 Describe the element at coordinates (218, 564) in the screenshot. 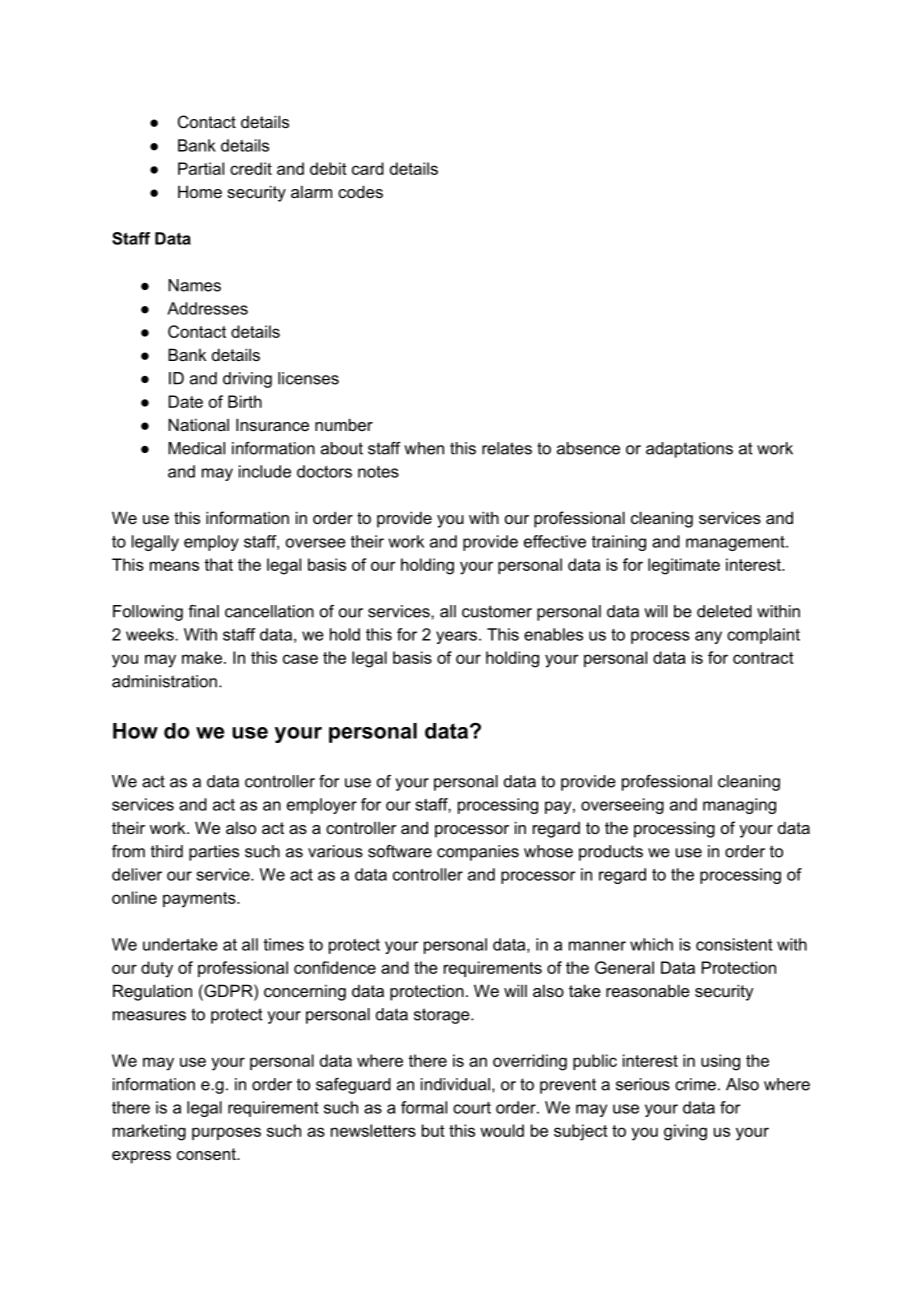

I see `that` at that location.
